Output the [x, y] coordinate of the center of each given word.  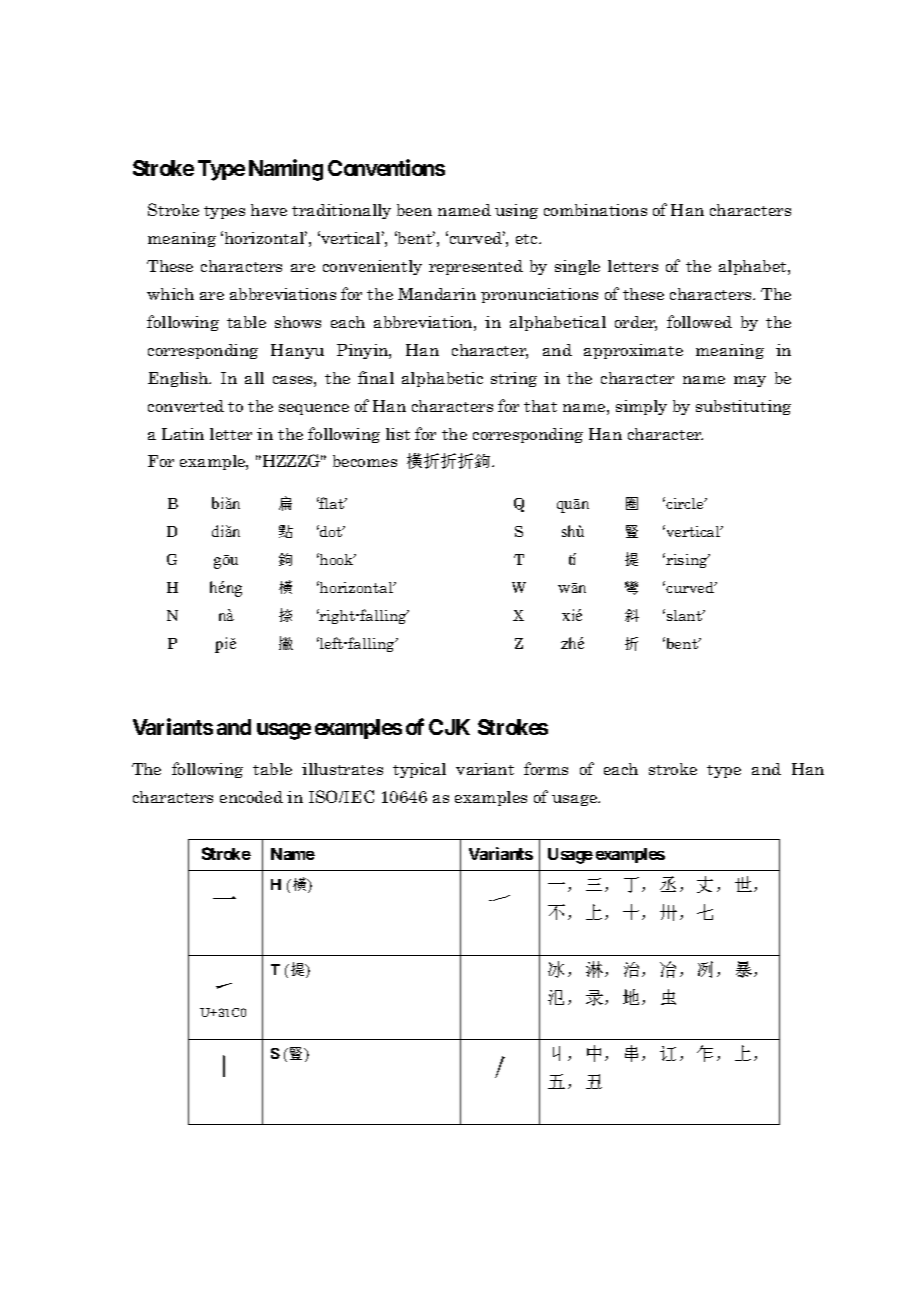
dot [331, 531]
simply [641, 407]
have [269, 210]
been [414, 210]
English [179, 379]
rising [687, 560]
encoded [251, 797]
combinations [595, 210]
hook [337, 559]
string [514, 379]
